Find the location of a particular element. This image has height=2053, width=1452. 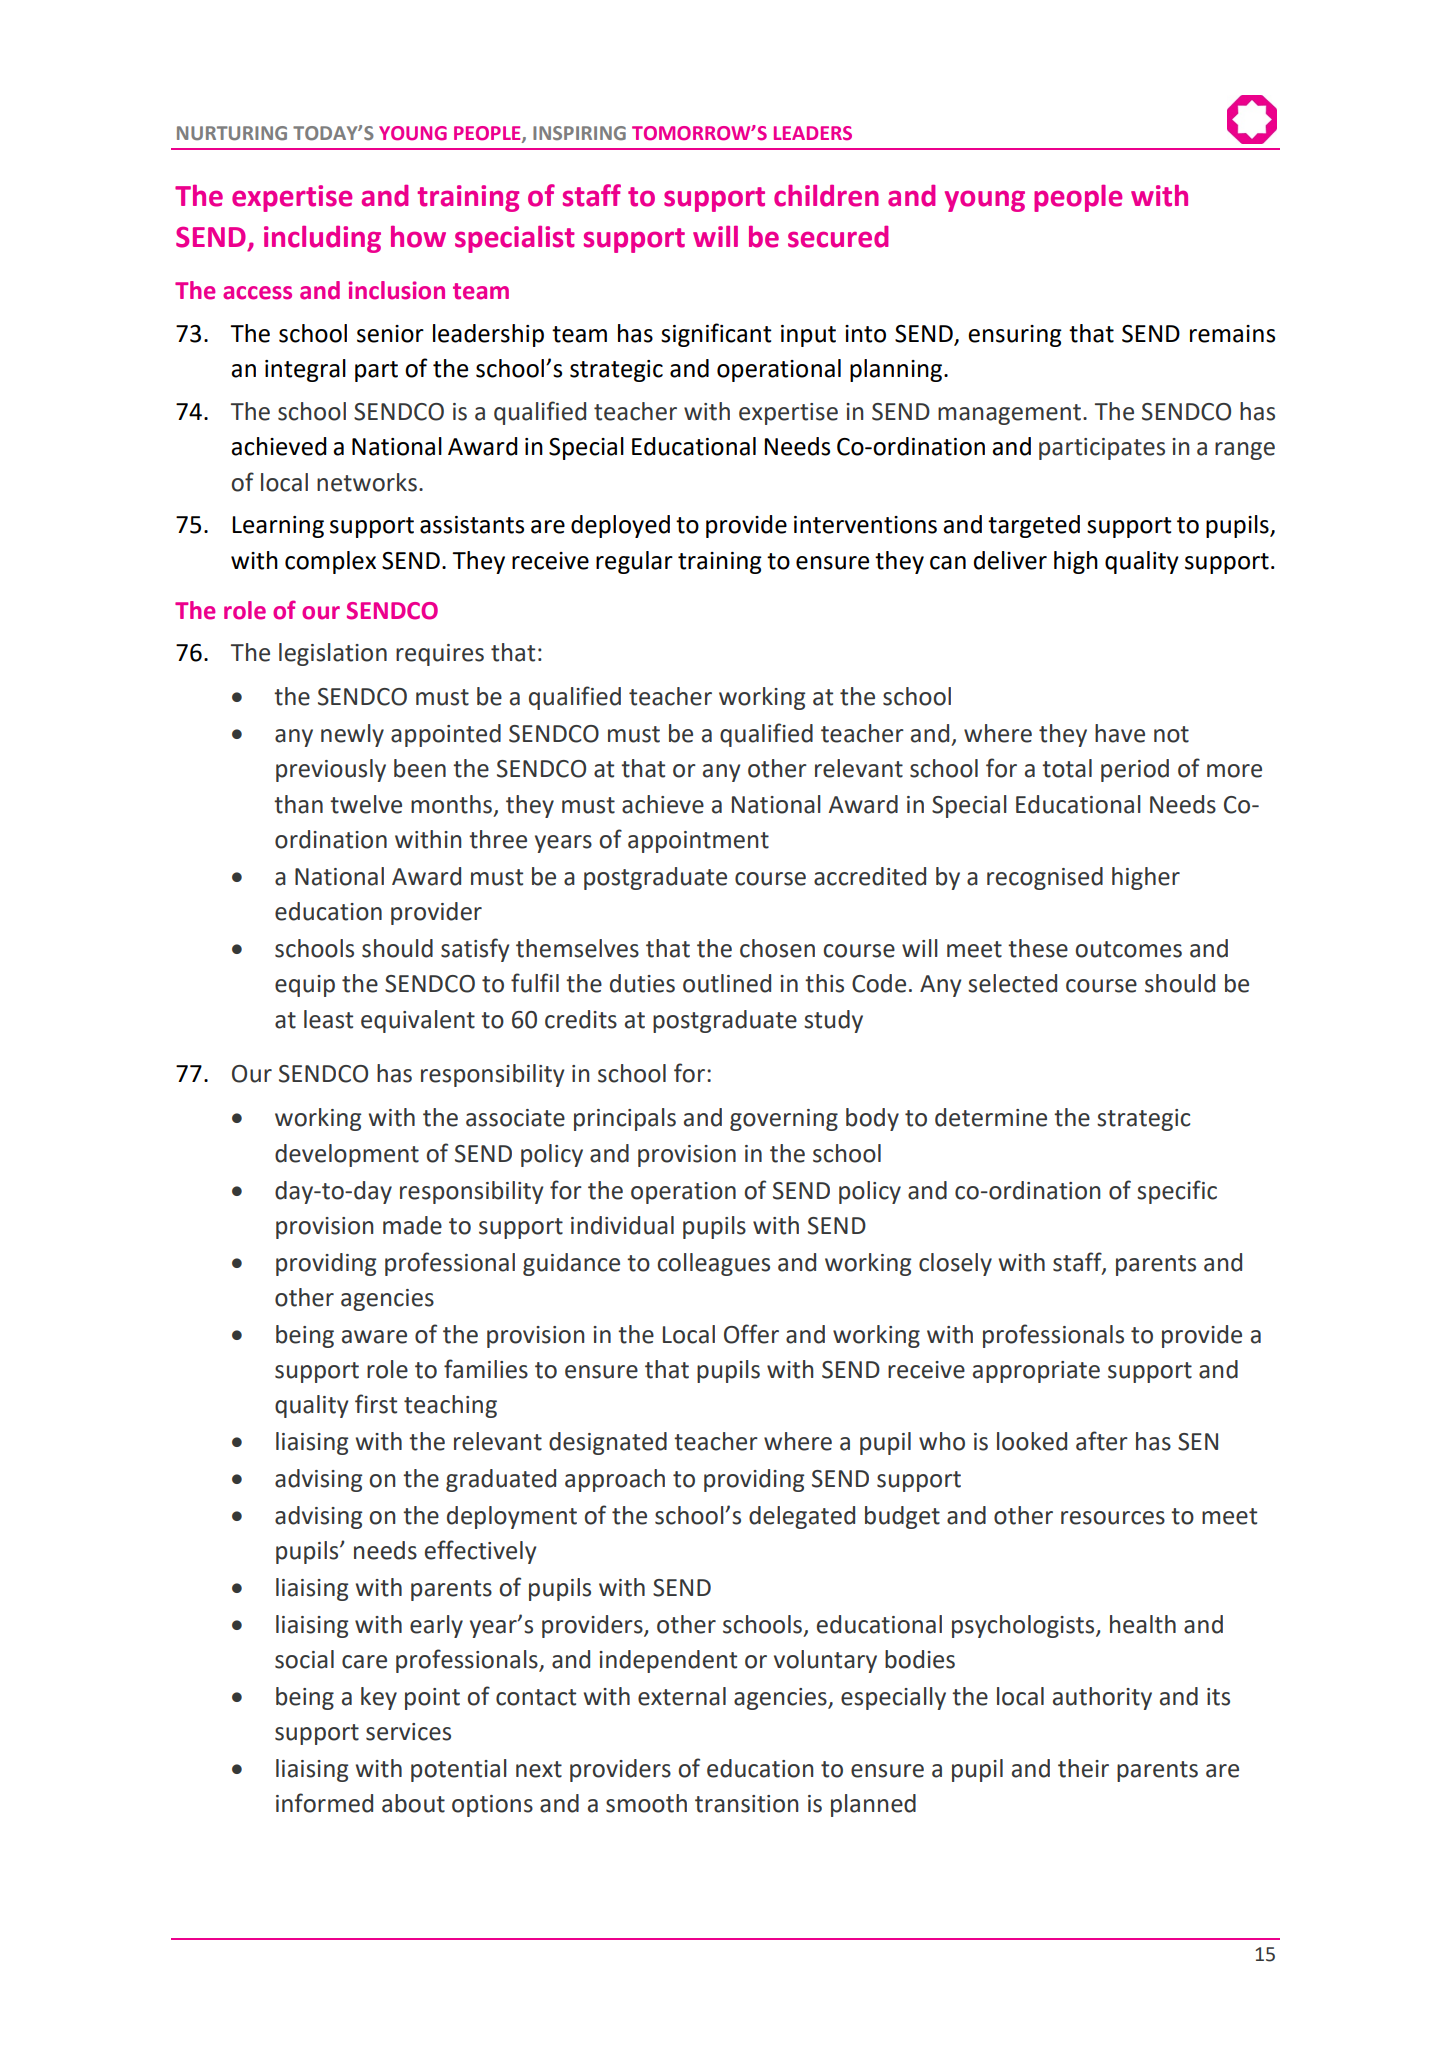

services is located at coordinates (408, 1732).
